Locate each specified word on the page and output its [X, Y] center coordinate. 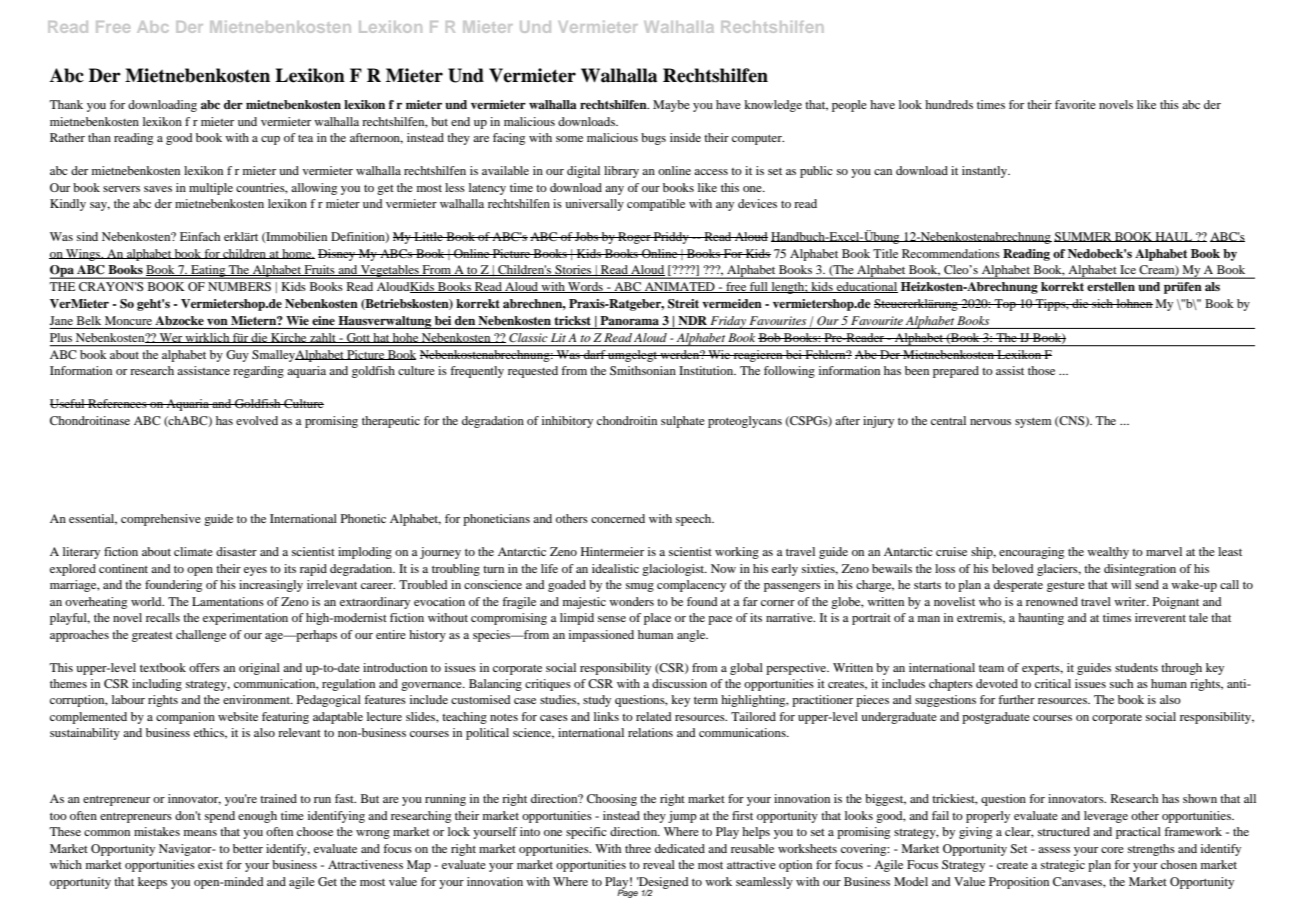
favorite [1075, 104]
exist [210, 864]
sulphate [683, 422]
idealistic [615, 568]
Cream [1158, 270]
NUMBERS [239, 286]
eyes [255, 571]
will [1121, 584]
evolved [257, 420]
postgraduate [996, 718]
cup [270, 140]
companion [185, 718]
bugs [653, 139]
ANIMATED [680, 287]
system [1033, 423]
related [654, 716]
